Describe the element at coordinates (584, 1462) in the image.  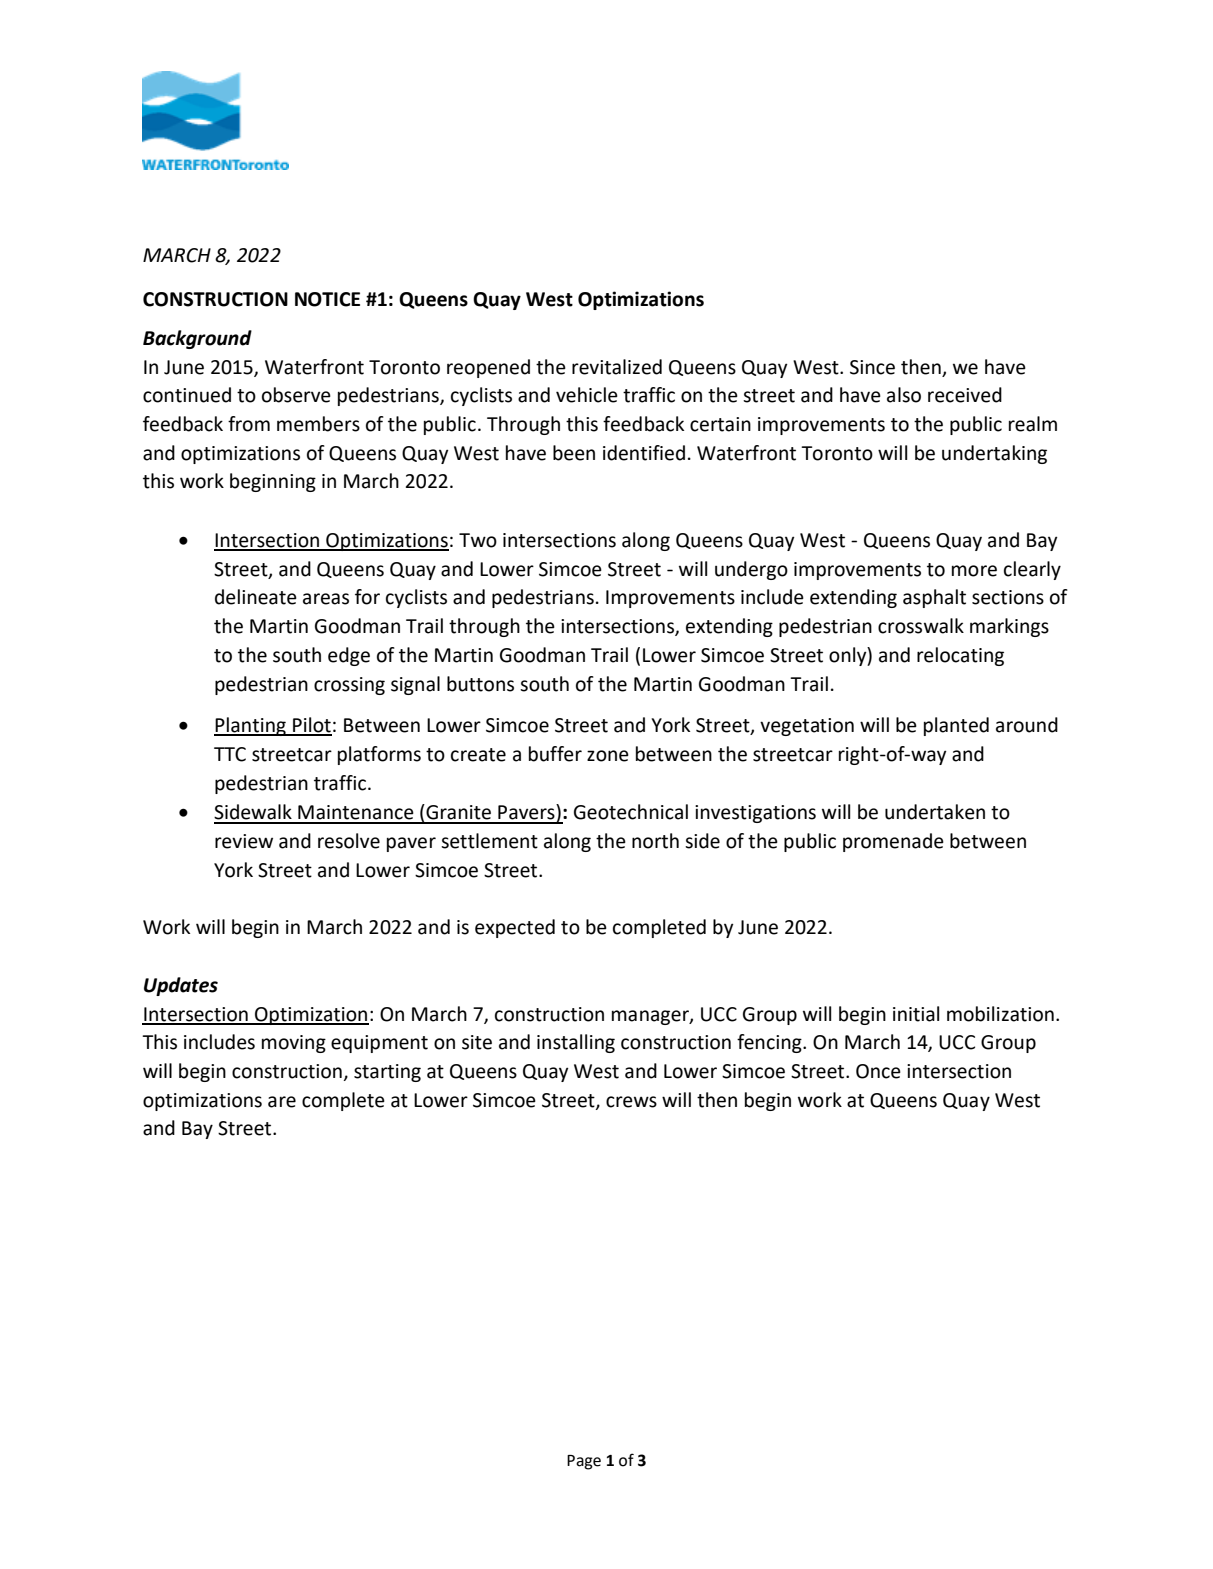
I see `Page` at that location.
